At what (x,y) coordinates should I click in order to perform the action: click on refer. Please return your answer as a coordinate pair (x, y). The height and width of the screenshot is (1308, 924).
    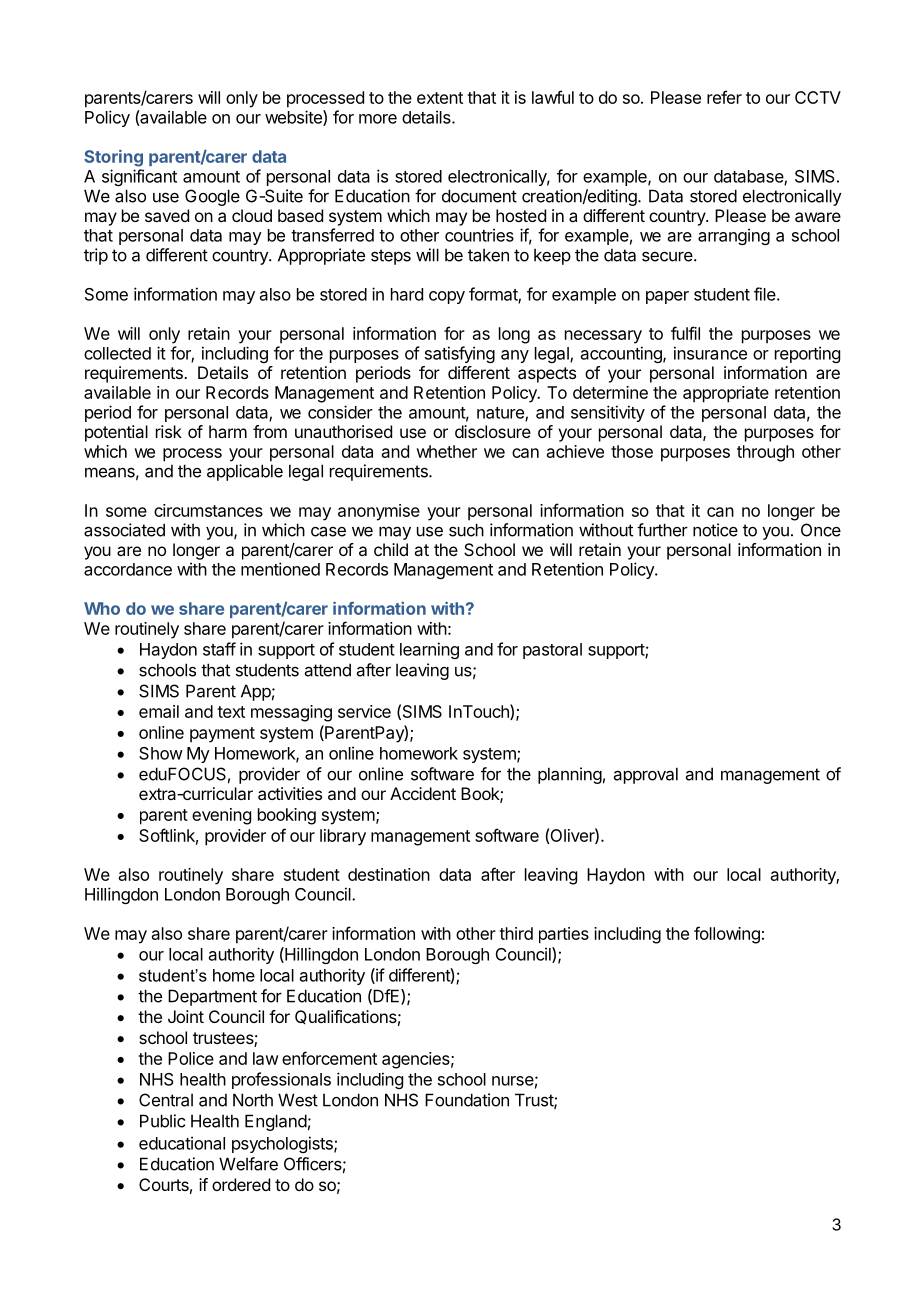
    Looking at the image, I should click on (724, 97).
